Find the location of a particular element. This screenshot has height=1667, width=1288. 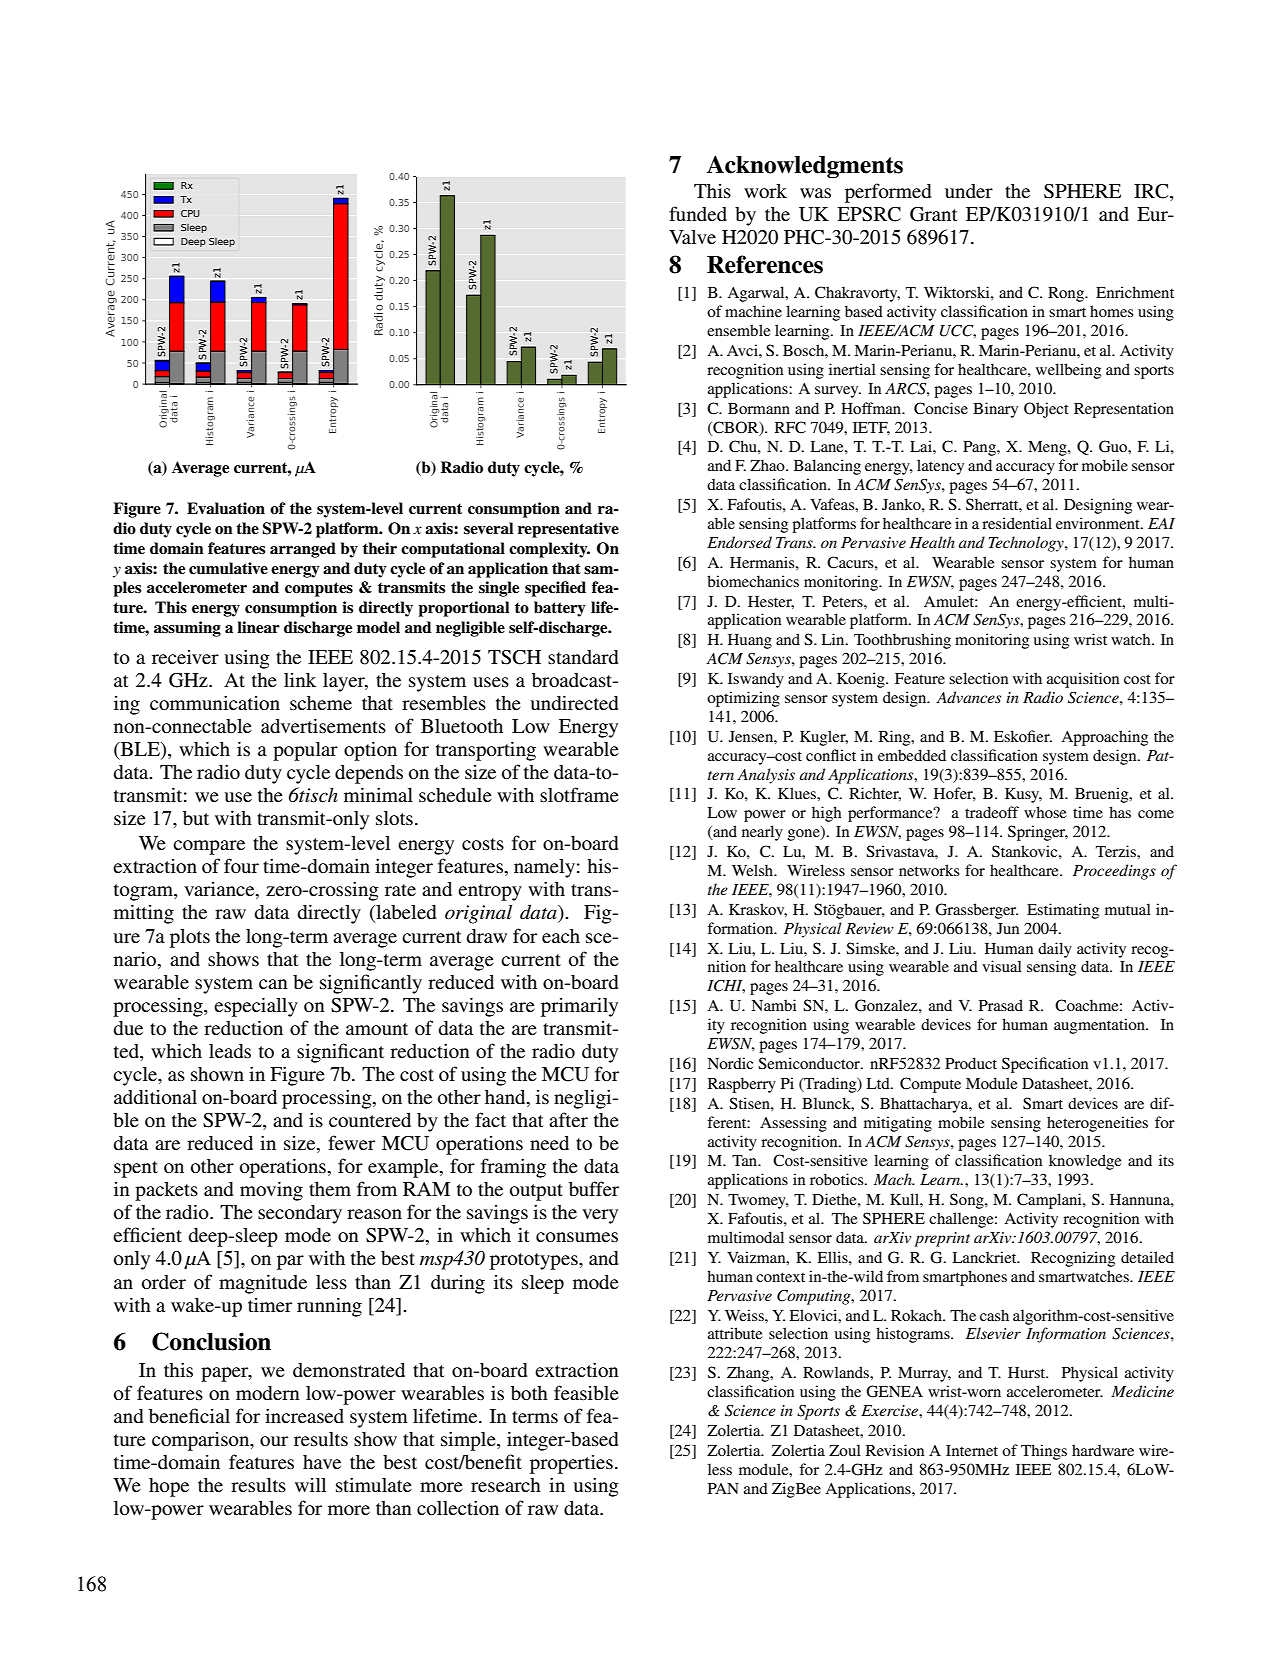

whose is located at coordinates (1045, 812).
